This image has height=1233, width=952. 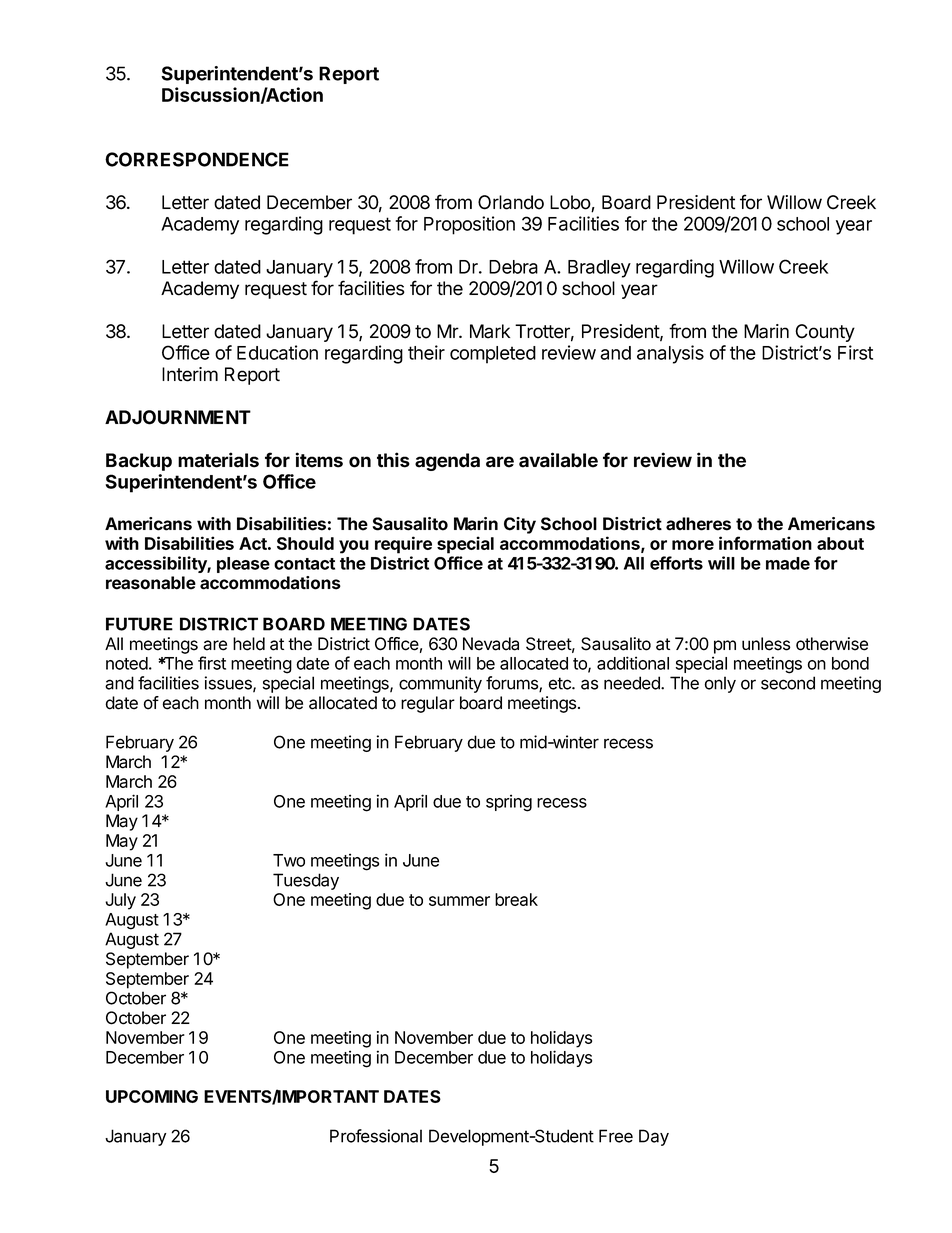 I want to click on Nevada, so click(x=491, y=644).
